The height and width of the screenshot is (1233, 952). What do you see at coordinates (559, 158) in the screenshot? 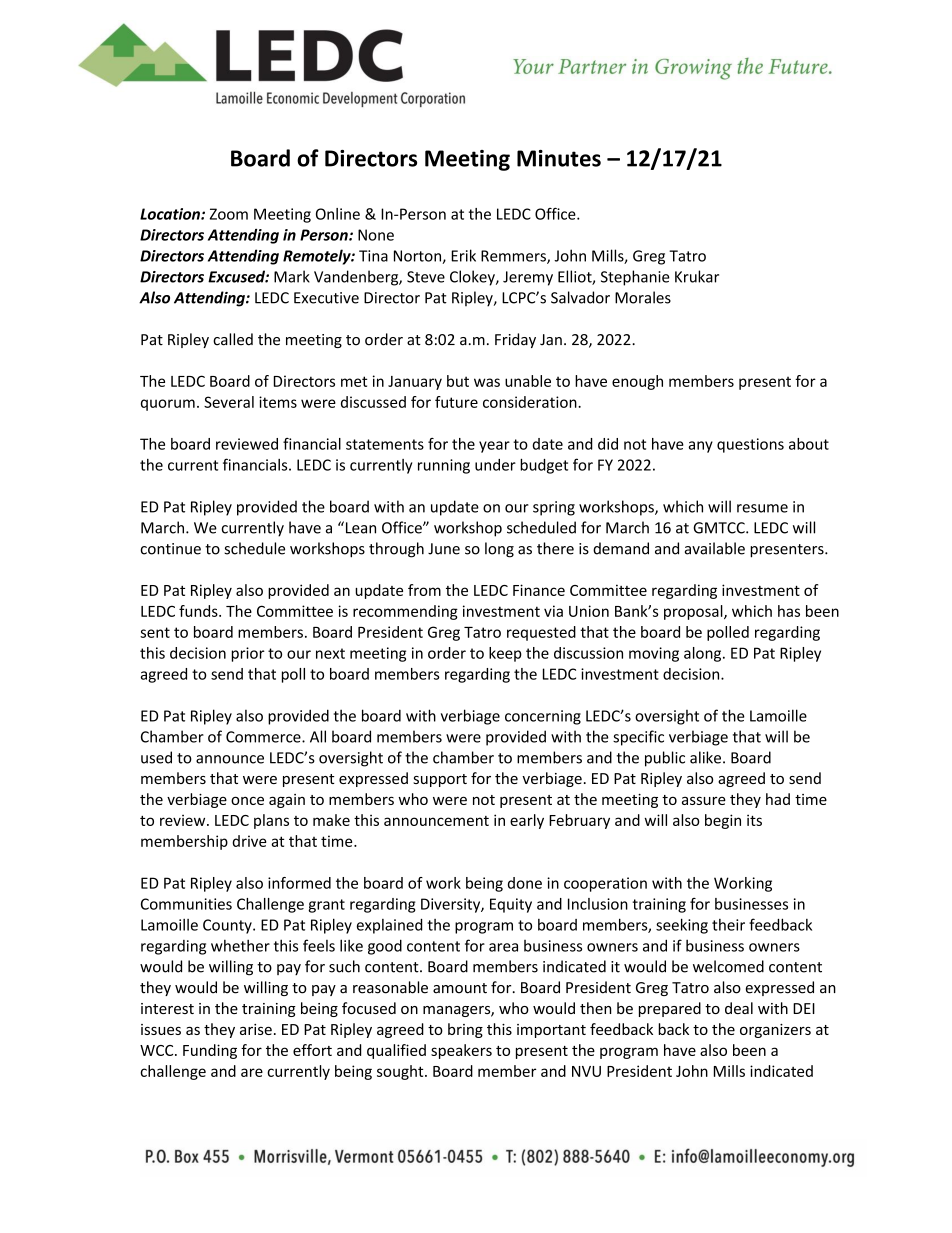
I see `Minutes` at bounding box center [559, 158].
